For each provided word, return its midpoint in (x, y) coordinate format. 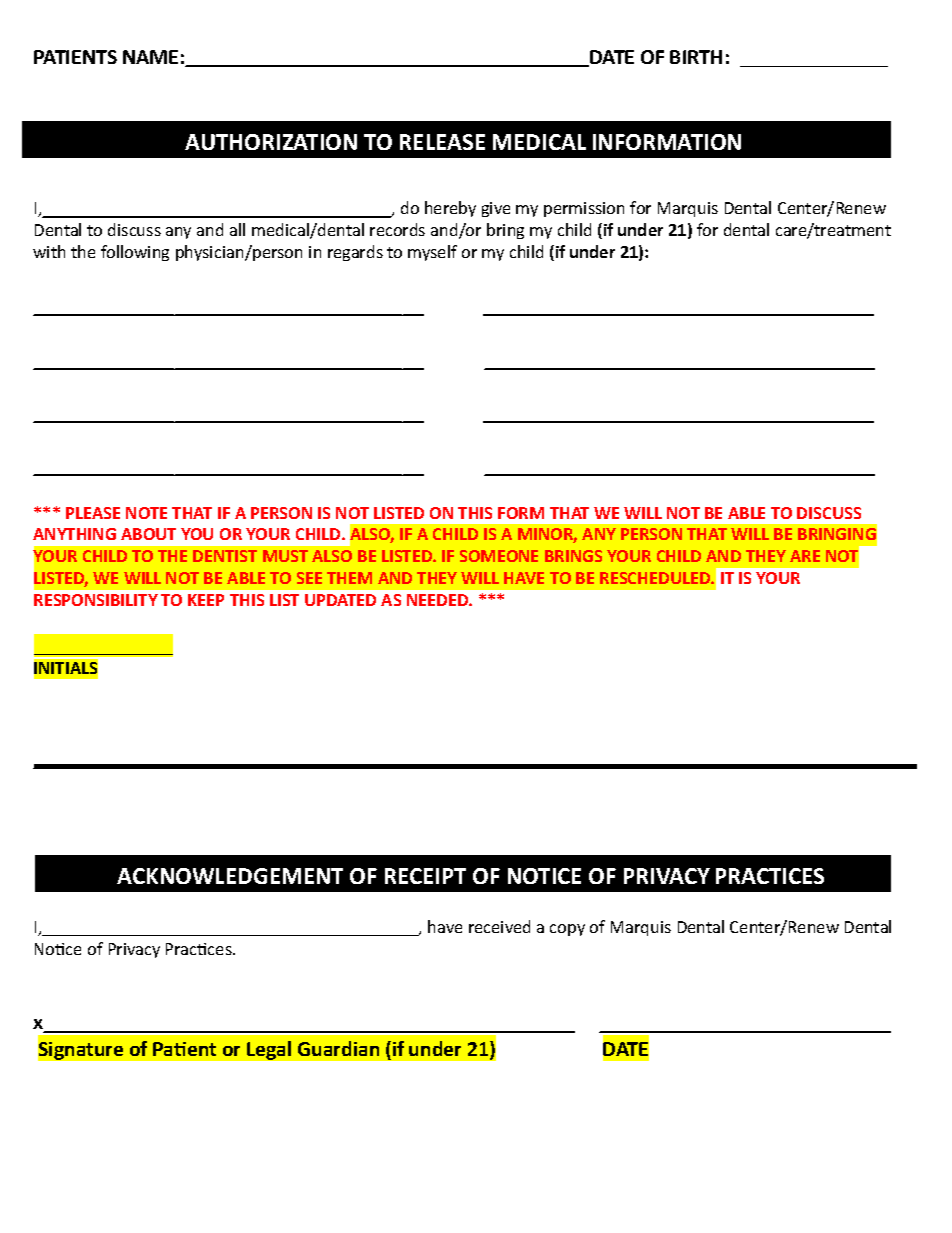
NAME (150, 57)
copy (567, 930)
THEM (349, 578)
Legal (269, 1050)
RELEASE (442, 142)
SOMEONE (499, 556)
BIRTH (696, 57)
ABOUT (148, 534)
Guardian (338, 1048)
